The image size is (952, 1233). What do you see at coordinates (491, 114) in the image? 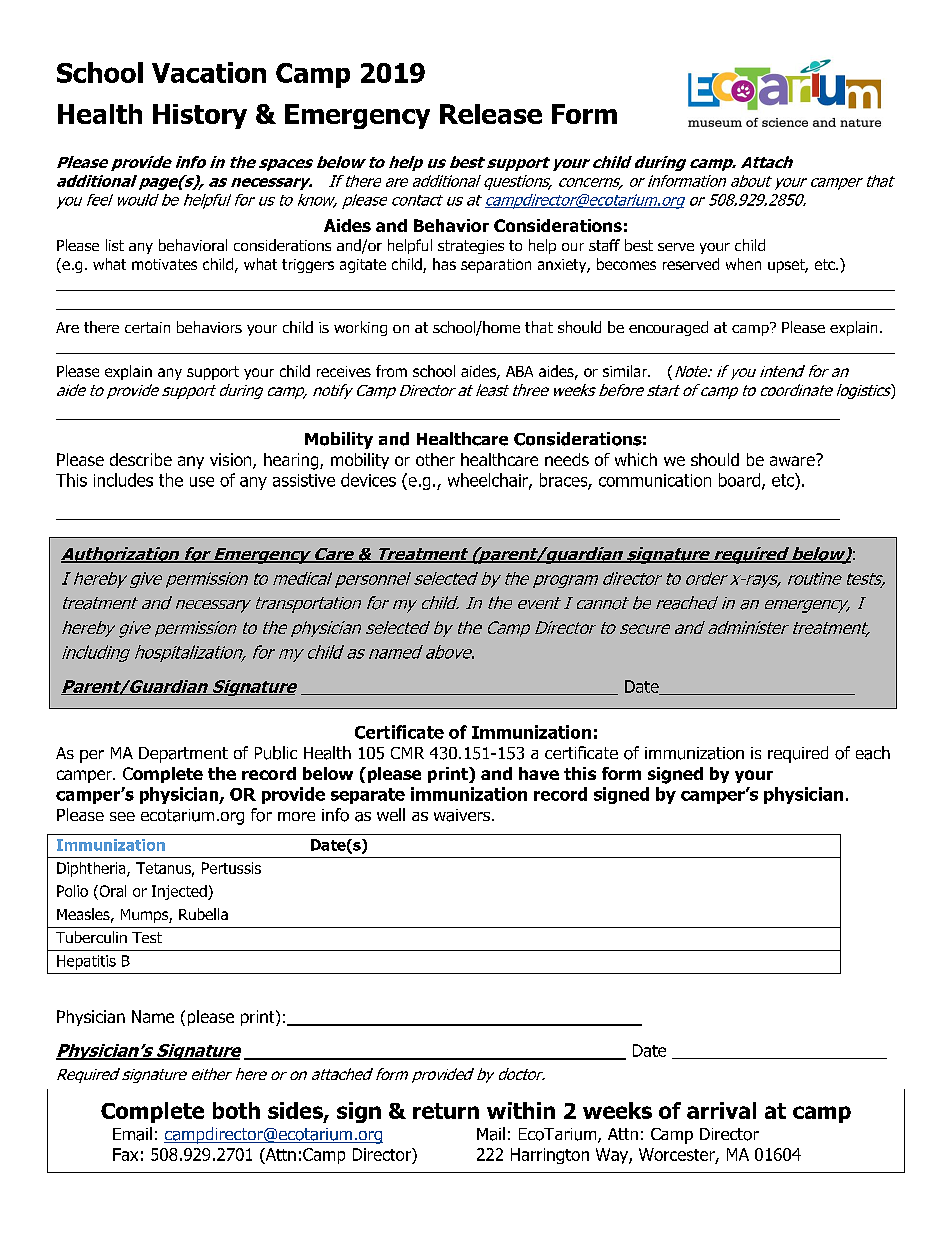
I see `Release` at bounding box center [491, 114].
